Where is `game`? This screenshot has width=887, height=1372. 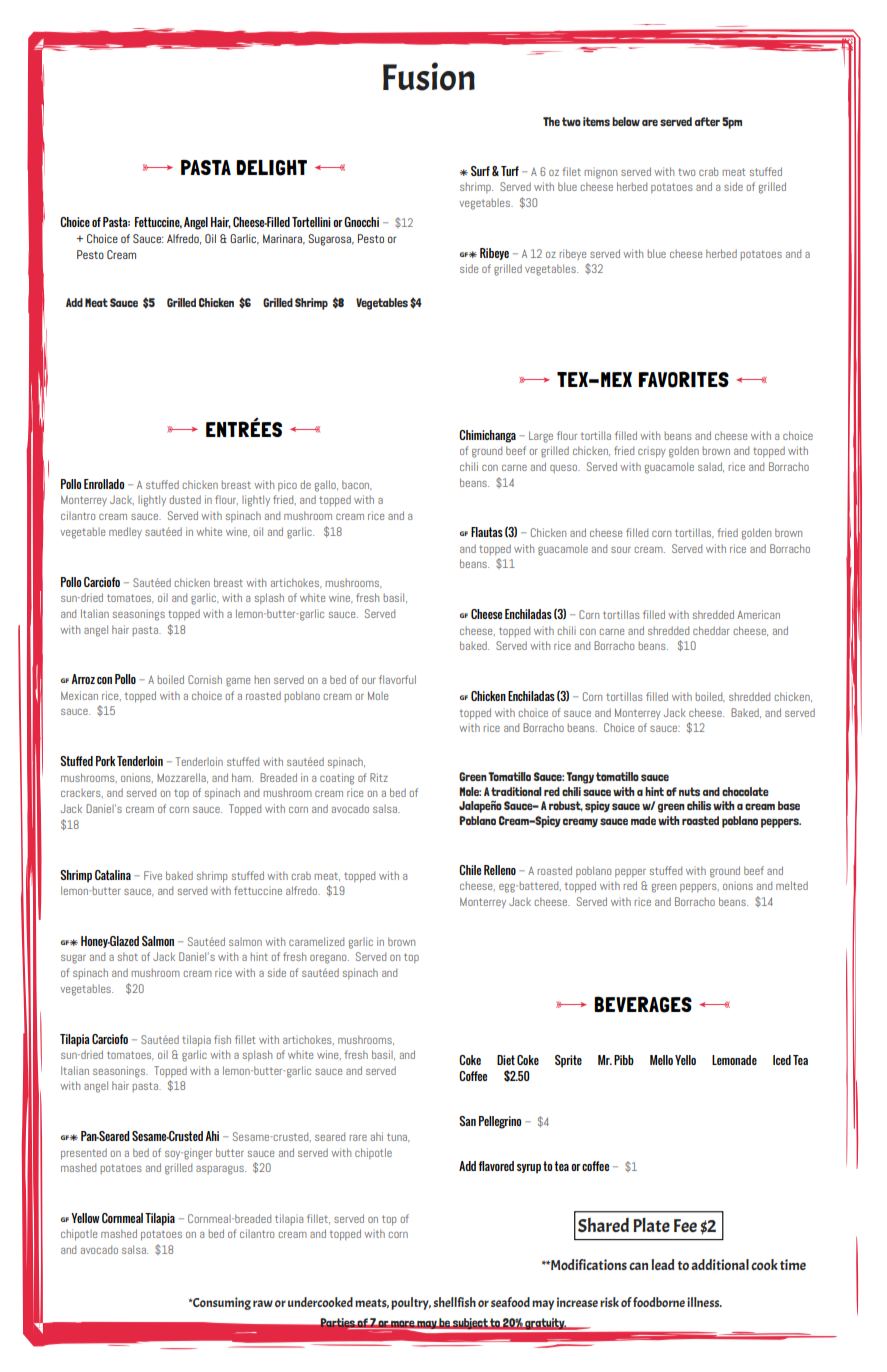 game is located at coordinates (238, 682).
